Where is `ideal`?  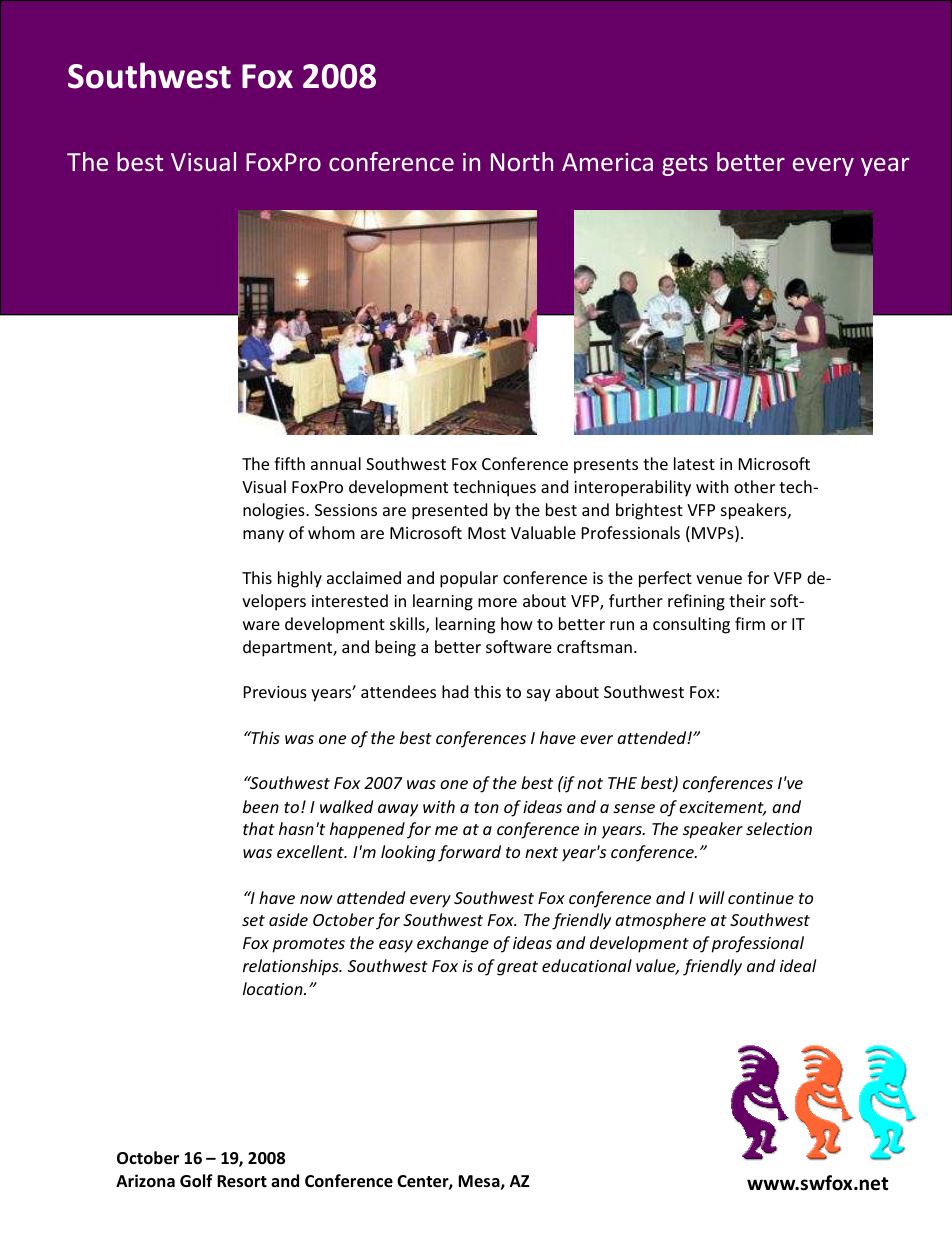 ideal is located at coordinates (798, 965).
